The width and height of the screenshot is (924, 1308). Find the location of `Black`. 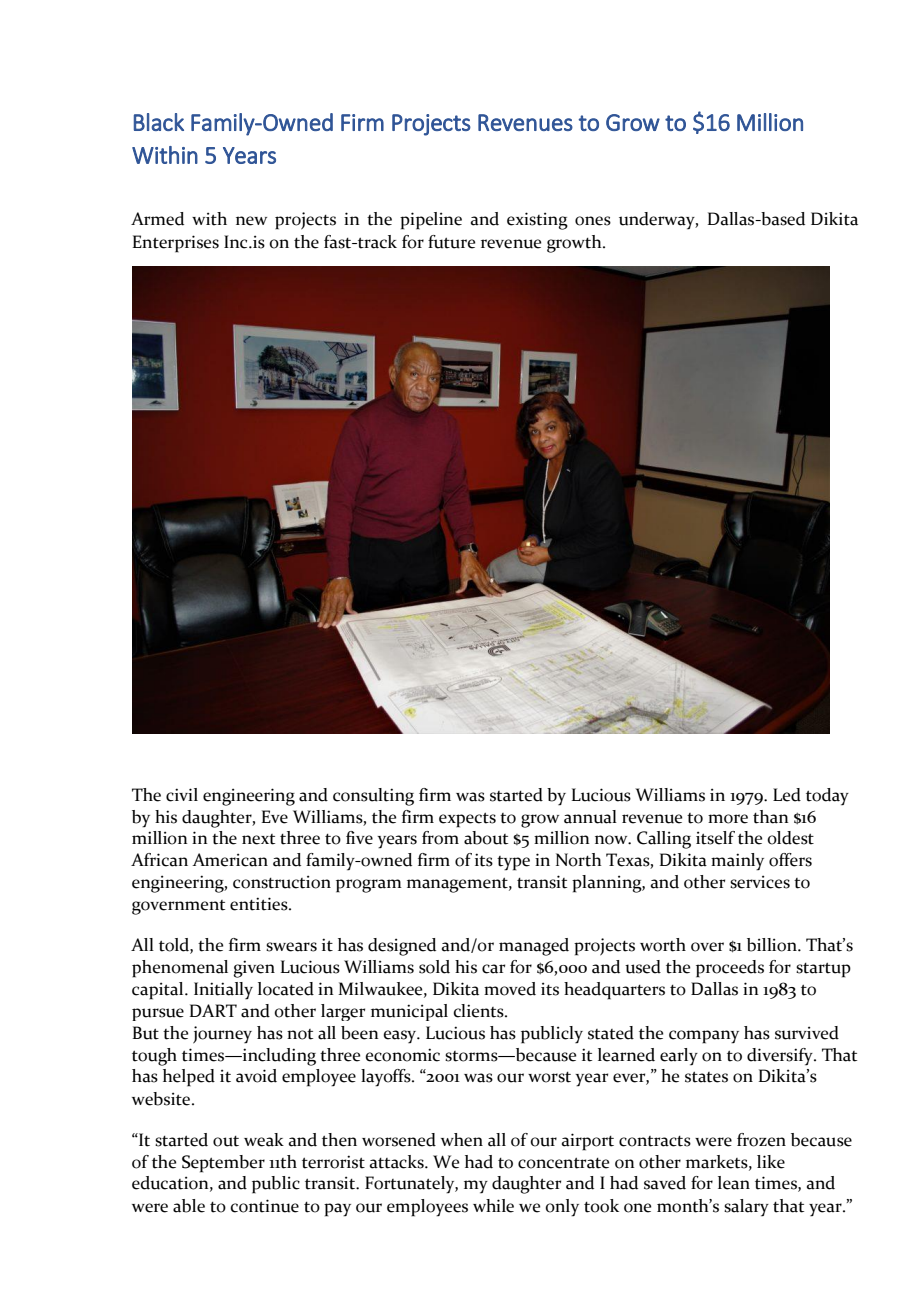

Black is located at coordinates (159, 122).
